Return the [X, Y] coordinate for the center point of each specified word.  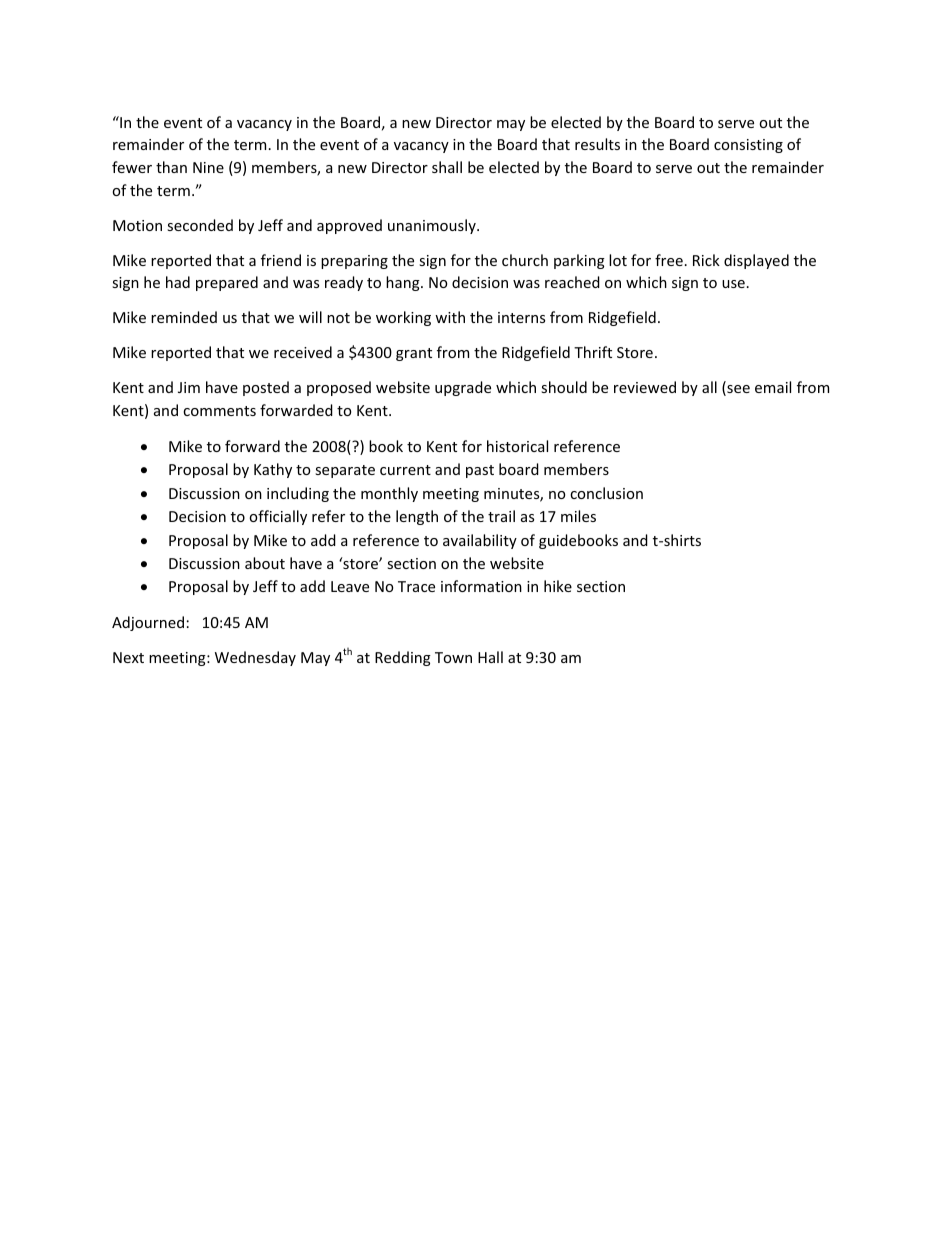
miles [578, 516]
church [525, 260]
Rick [706, 260]
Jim [189, 387]
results [597, 144]
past [480, 471]
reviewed [645, 387]
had [178, 282]
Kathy [273, 470]
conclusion [606, 493]
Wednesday [255, 658]
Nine [208, 167]
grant [414, 354]
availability [480, 541]
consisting [748, 146]
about [265, 563]
